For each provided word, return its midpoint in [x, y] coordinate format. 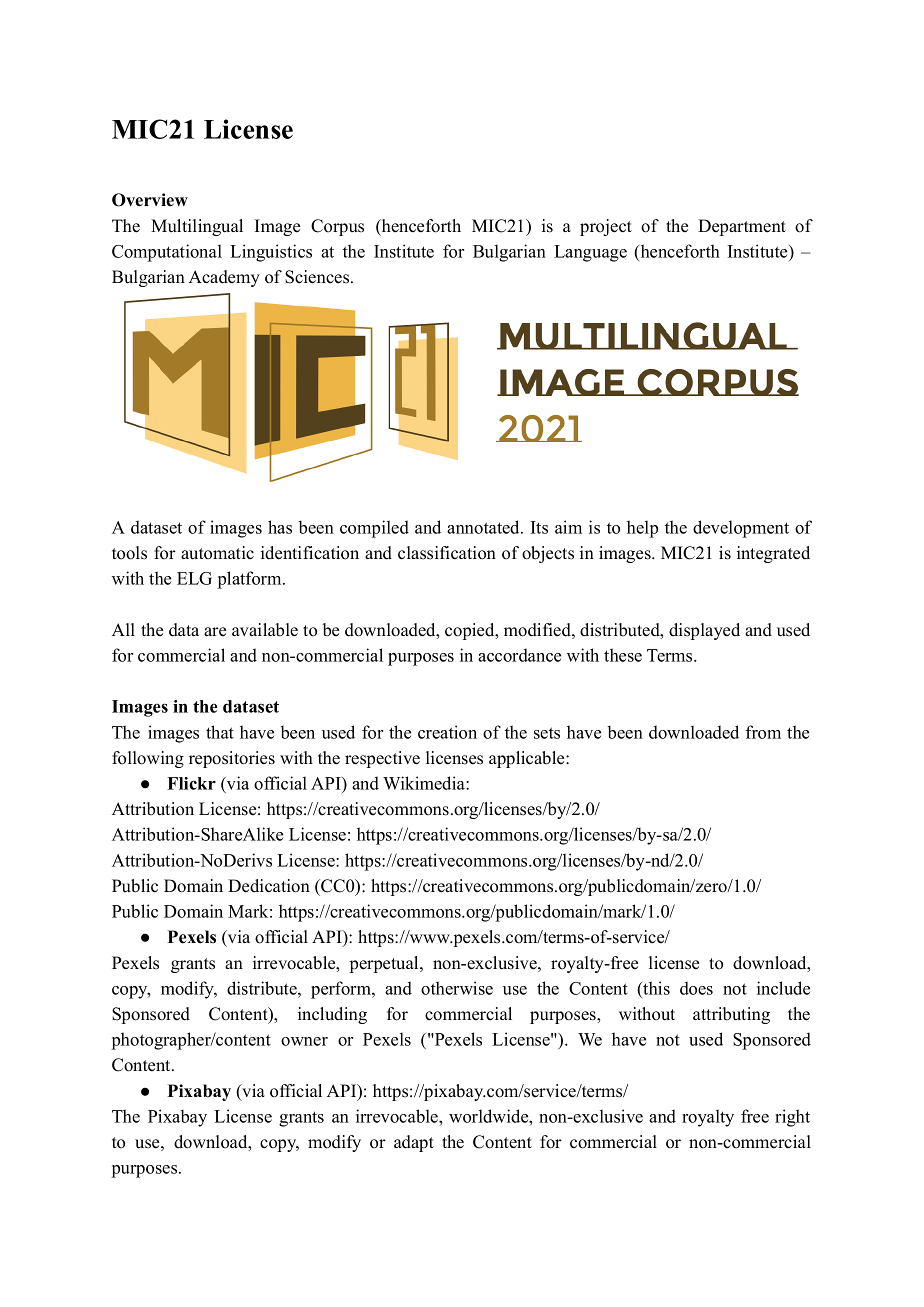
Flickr [191, 783]
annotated [484, 527]
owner [304, 1041]
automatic [217, 553]
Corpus [337, 227]
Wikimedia [425, 783]
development [741, 529]
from [763, 732]
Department [742, 227]
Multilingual [197, 227]
